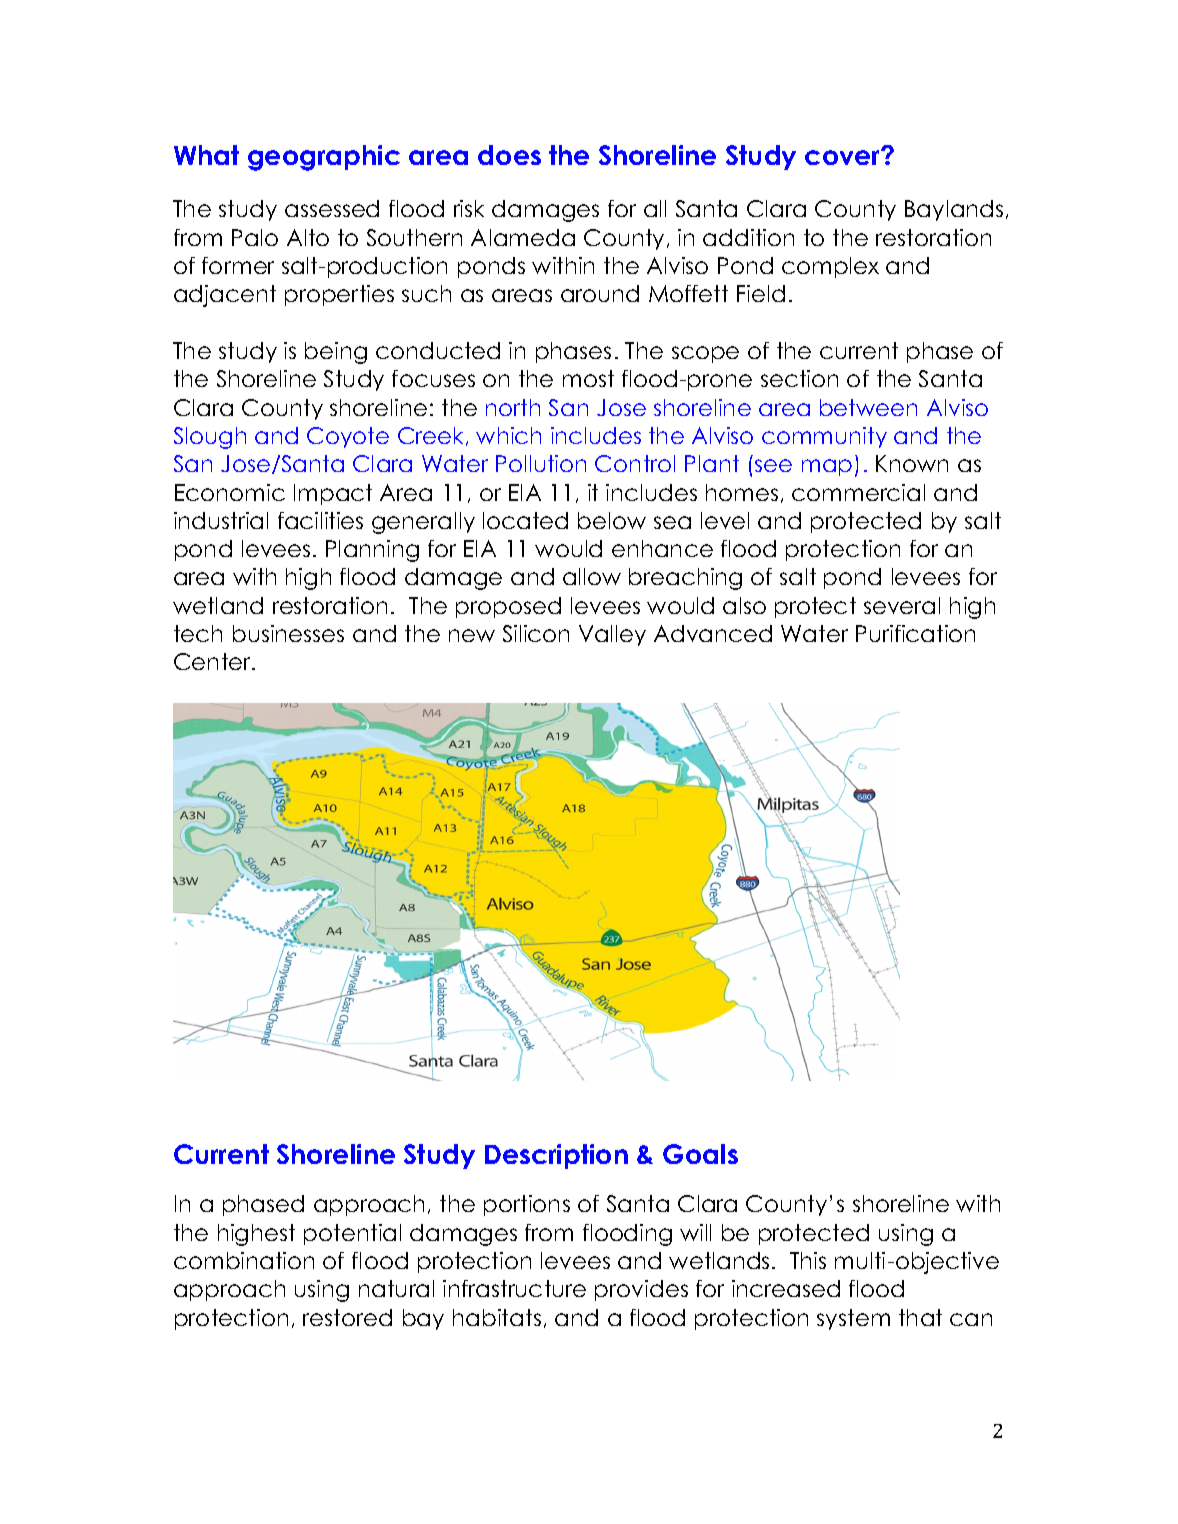  What do you see at coordinates (244, 1260) in the document?
I see `combination` at bounding box center [244, 1260].
